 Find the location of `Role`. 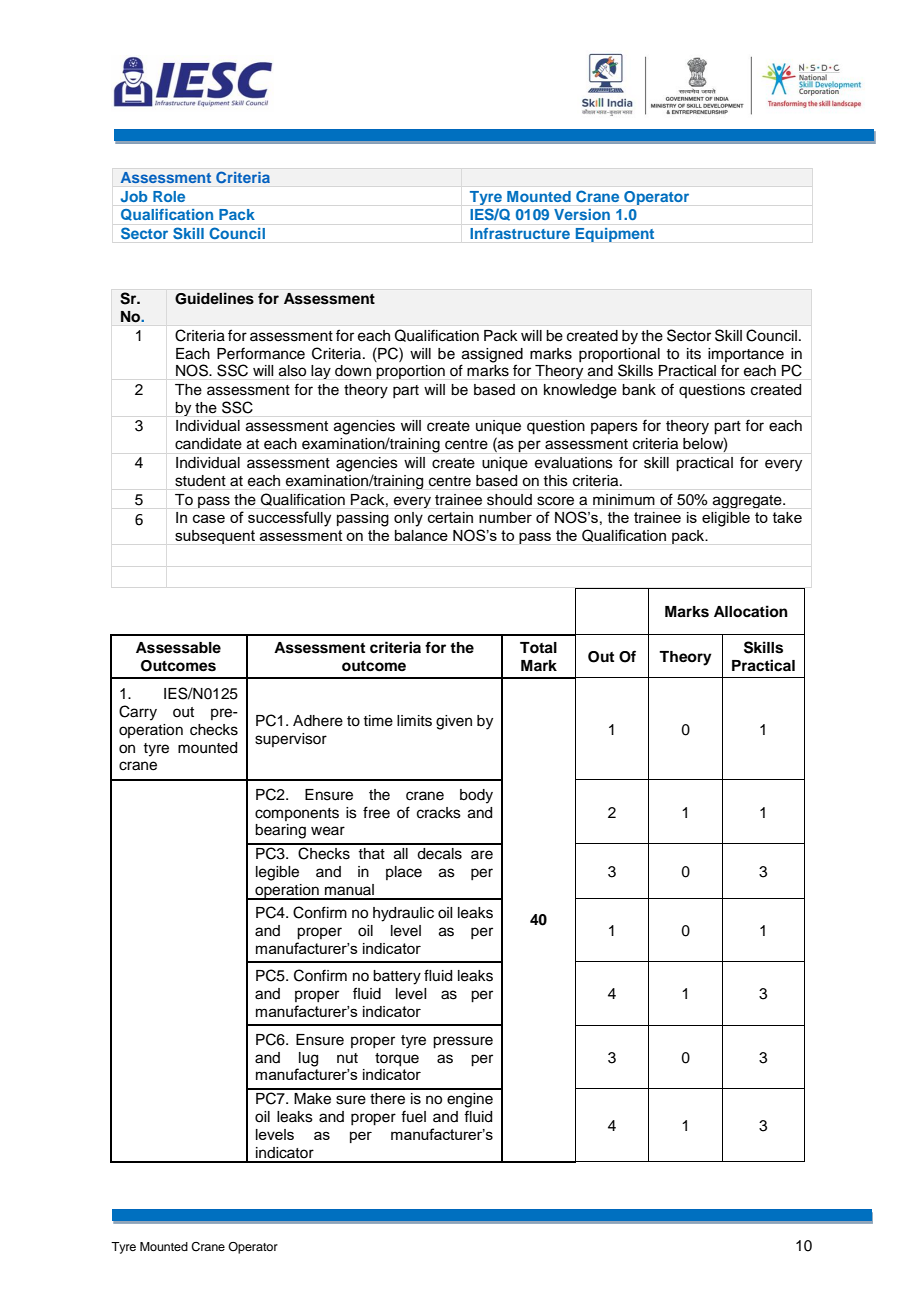

Role is located at coordinates (169, 196).
